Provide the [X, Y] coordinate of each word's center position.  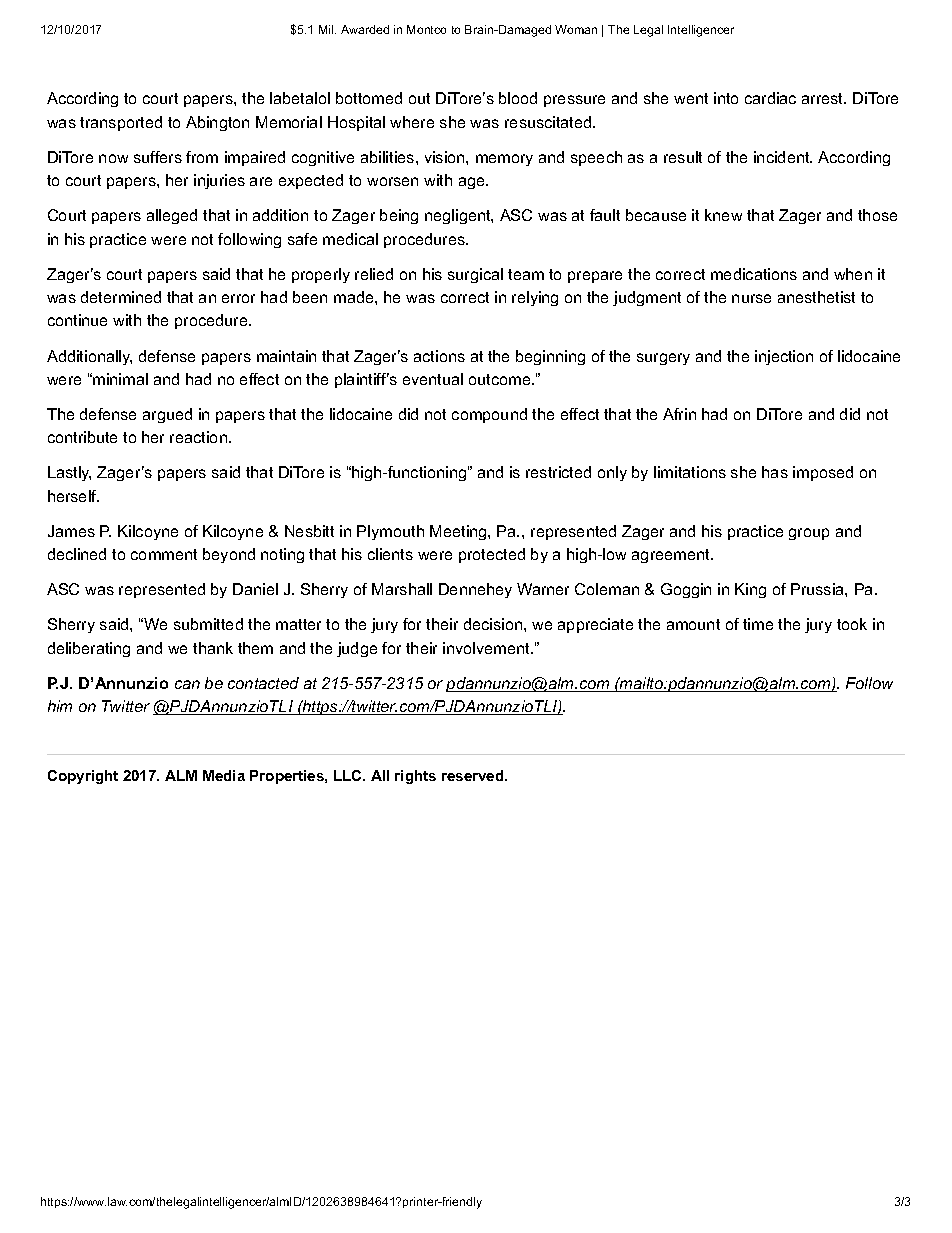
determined [121, 297]
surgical [475, 275]
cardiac [770, 98]
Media [224, 775]
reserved [474, 775]
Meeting [459, 532]
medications [754, 274]
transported [121, 123]
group [809, 534]
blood [518, 98]
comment [164, 554]
